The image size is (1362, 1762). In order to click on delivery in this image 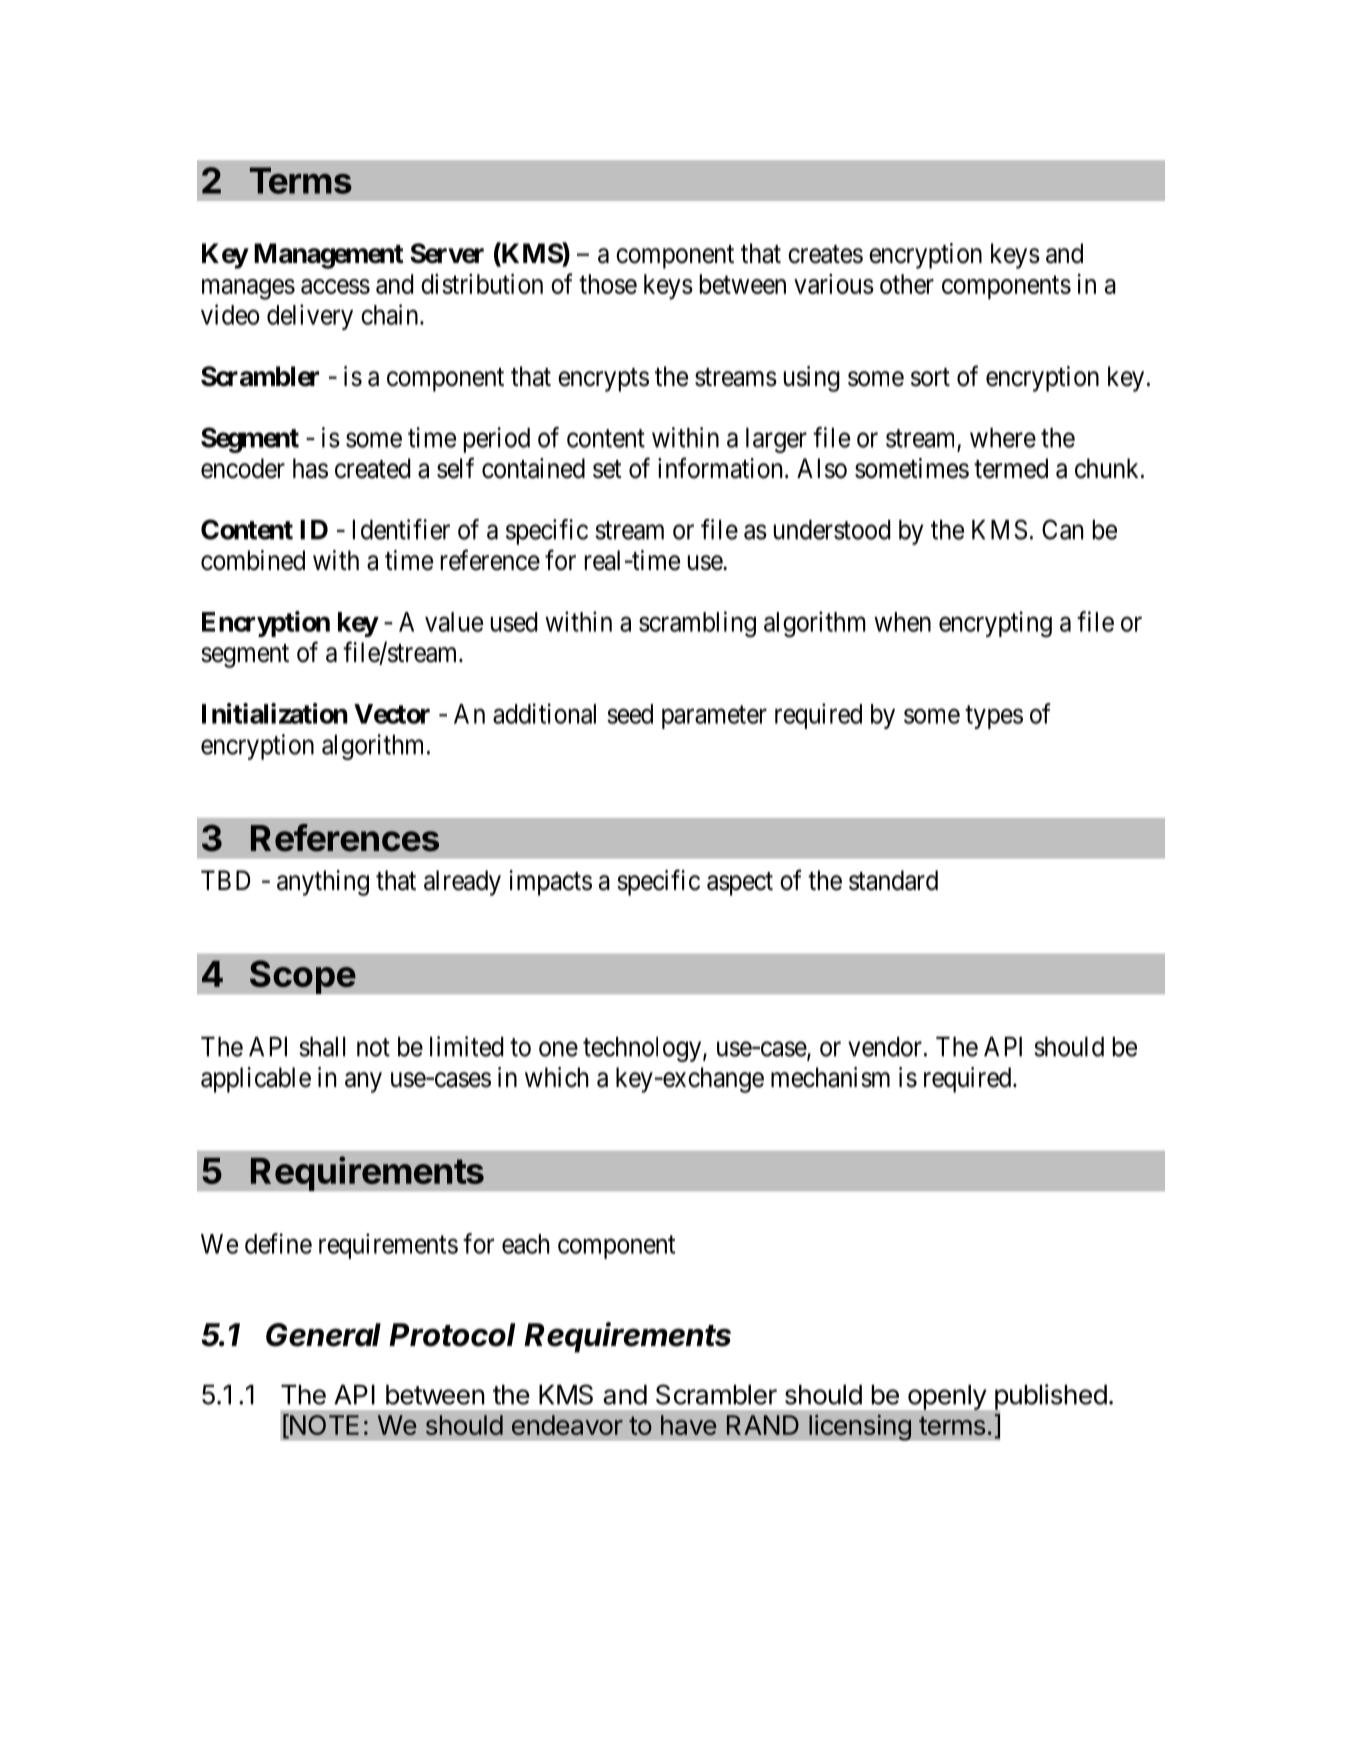, I will do `click(310, 317)`.
